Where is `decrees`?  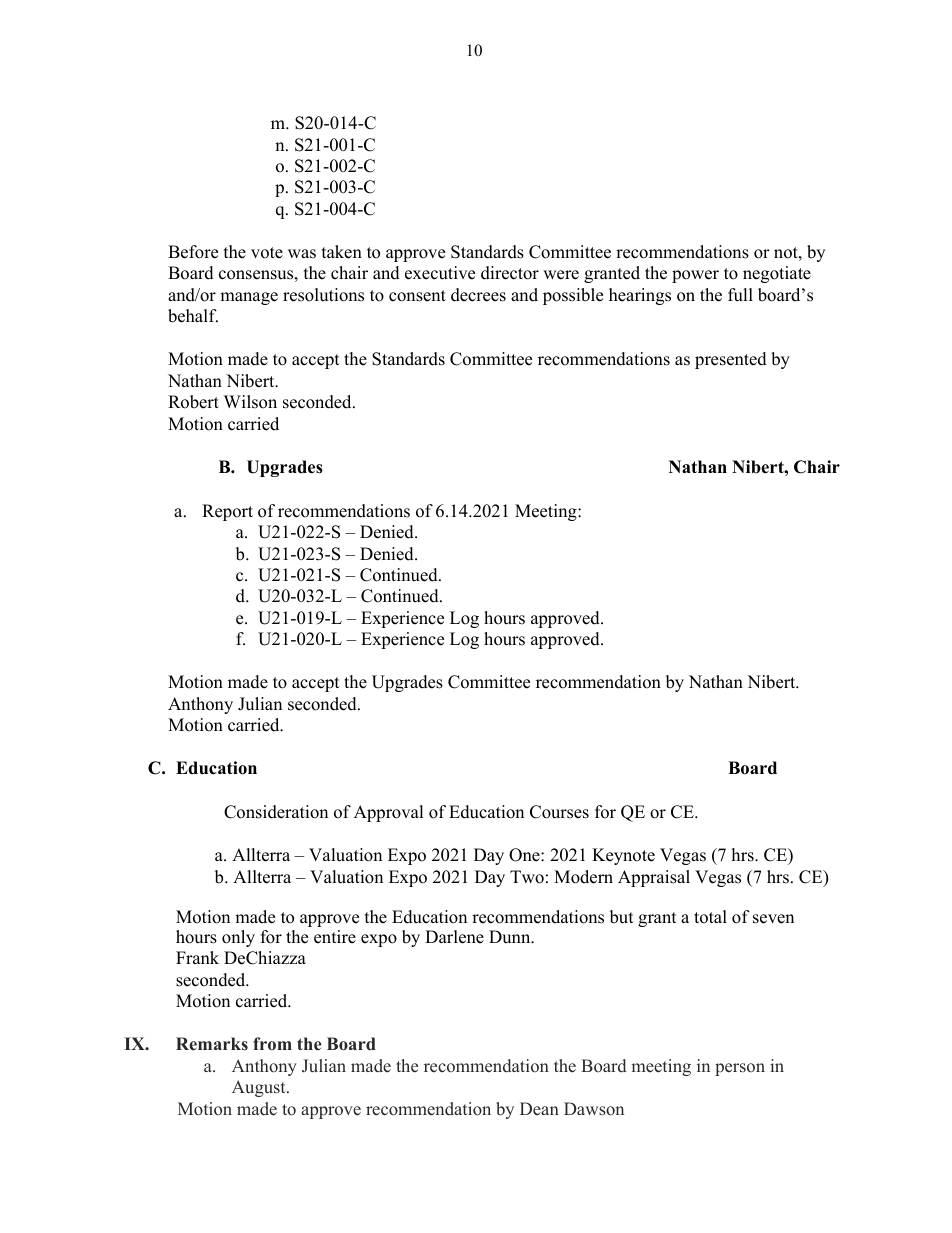
decrees is located at coordinates (478, 295).
